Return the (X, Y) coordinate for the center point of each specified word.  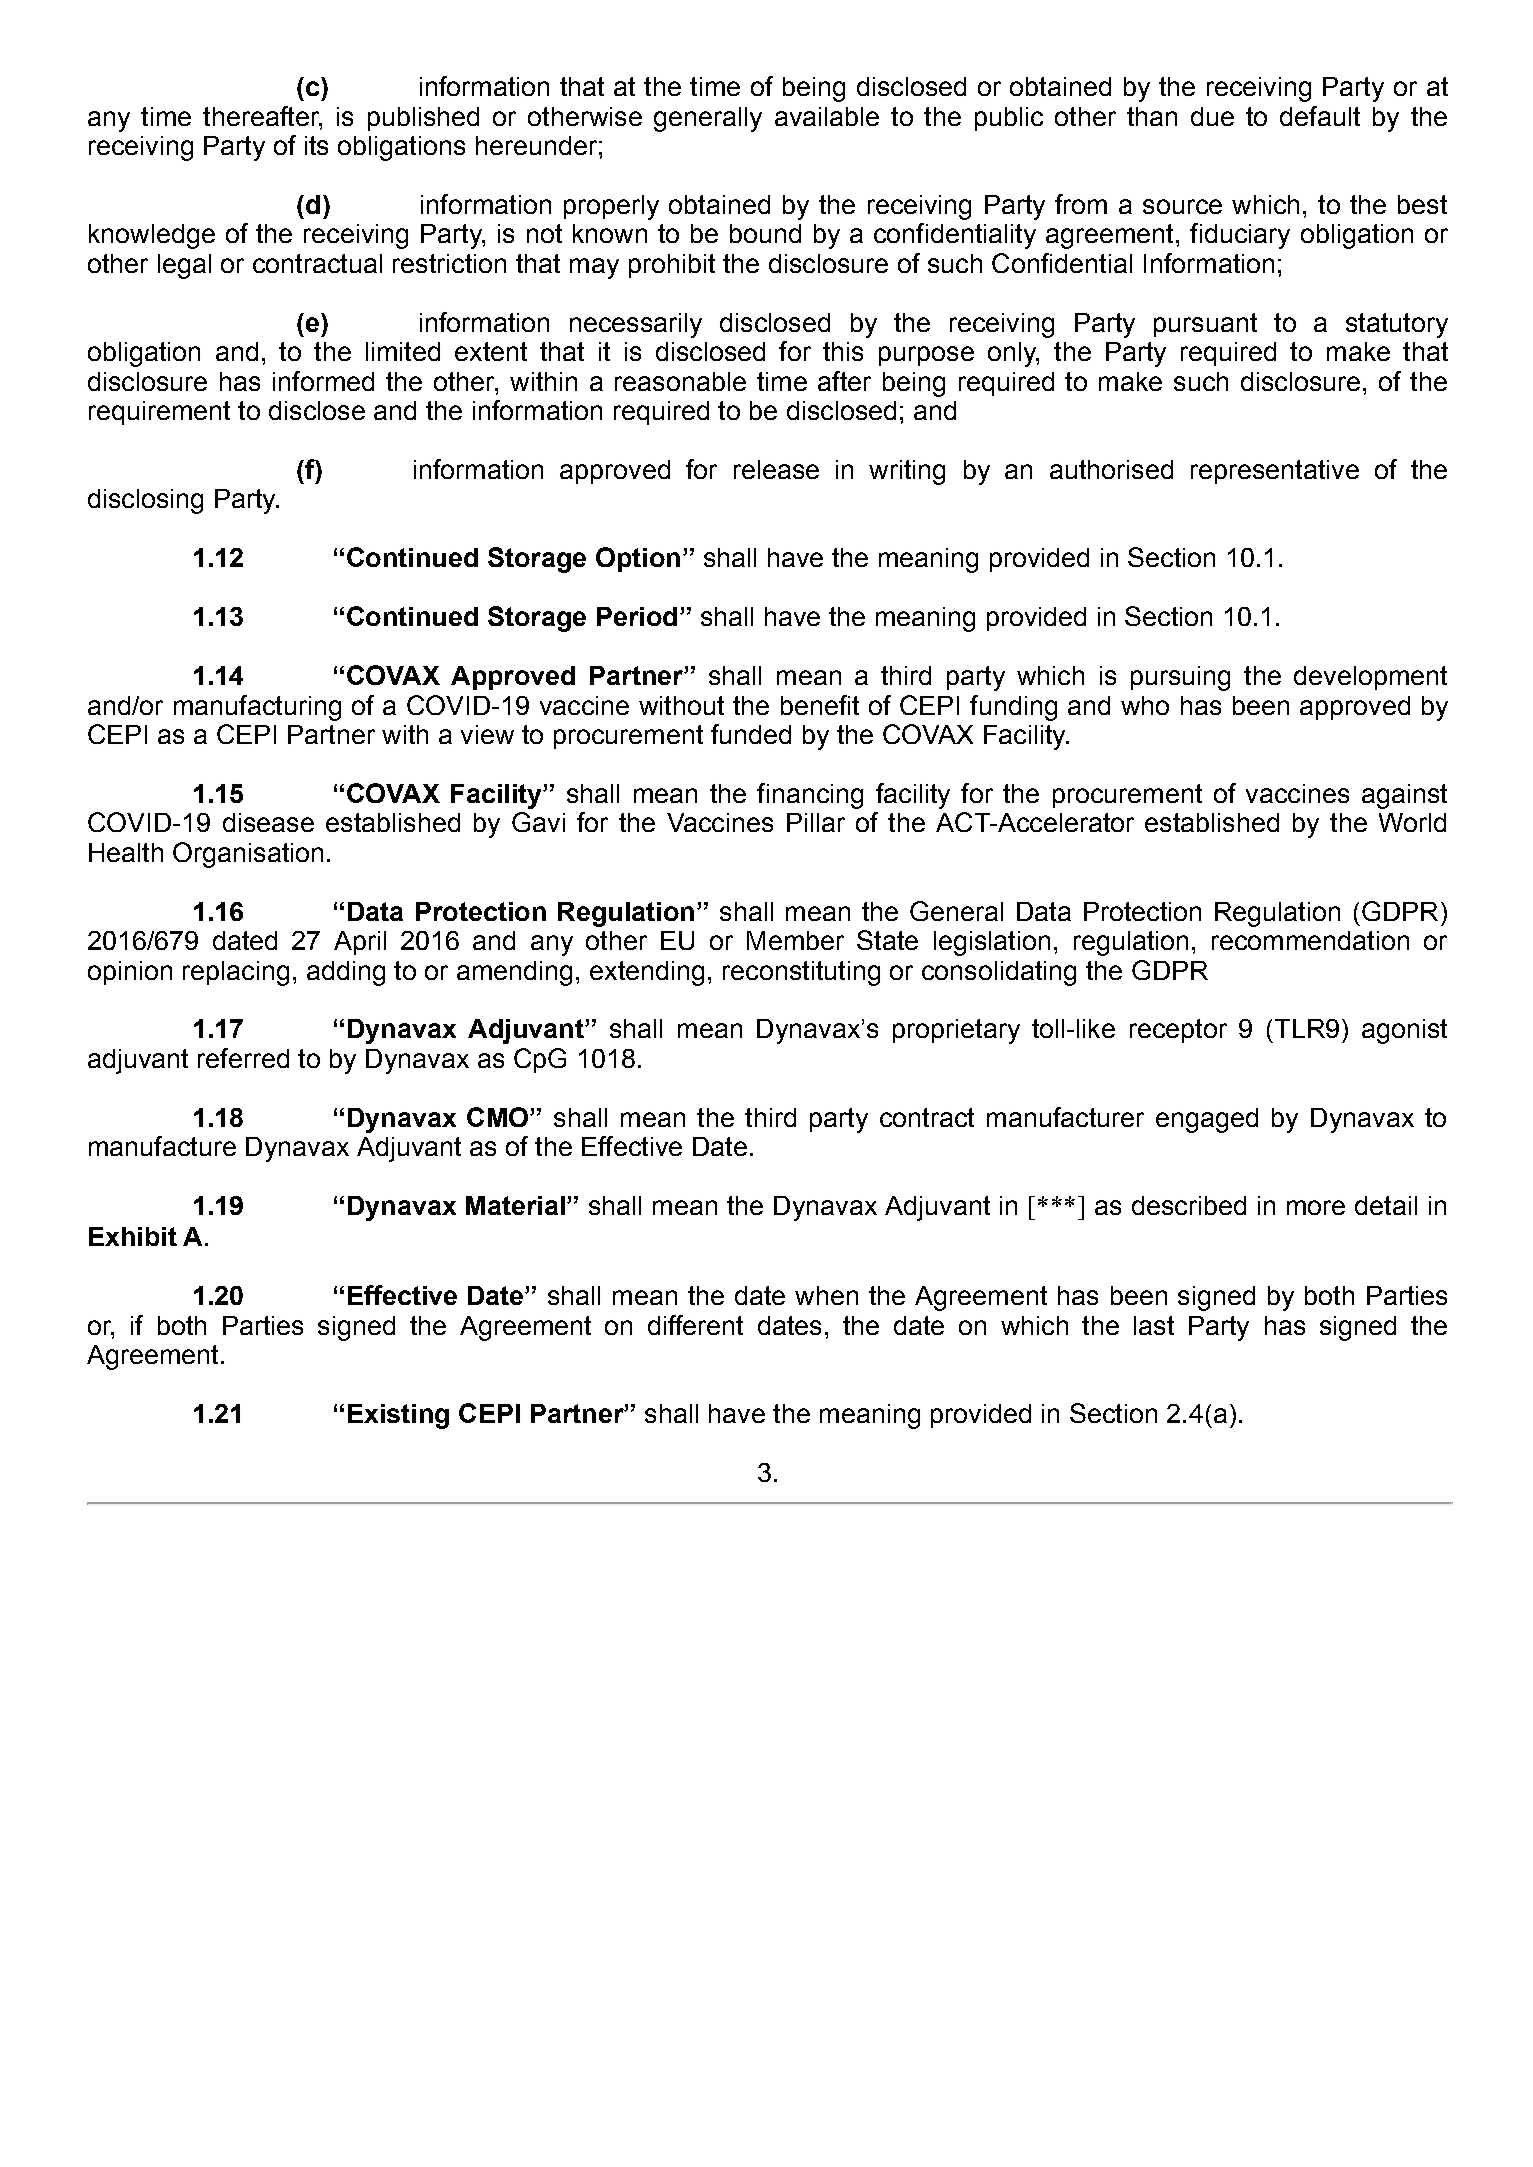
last (1154, 1325)
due (1212, 116)
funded (751, 734)
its (316, 145)
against (1404, 796)
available (827, 116)
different (695, 1325)
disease (268, 822)
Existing (398, 1416)
